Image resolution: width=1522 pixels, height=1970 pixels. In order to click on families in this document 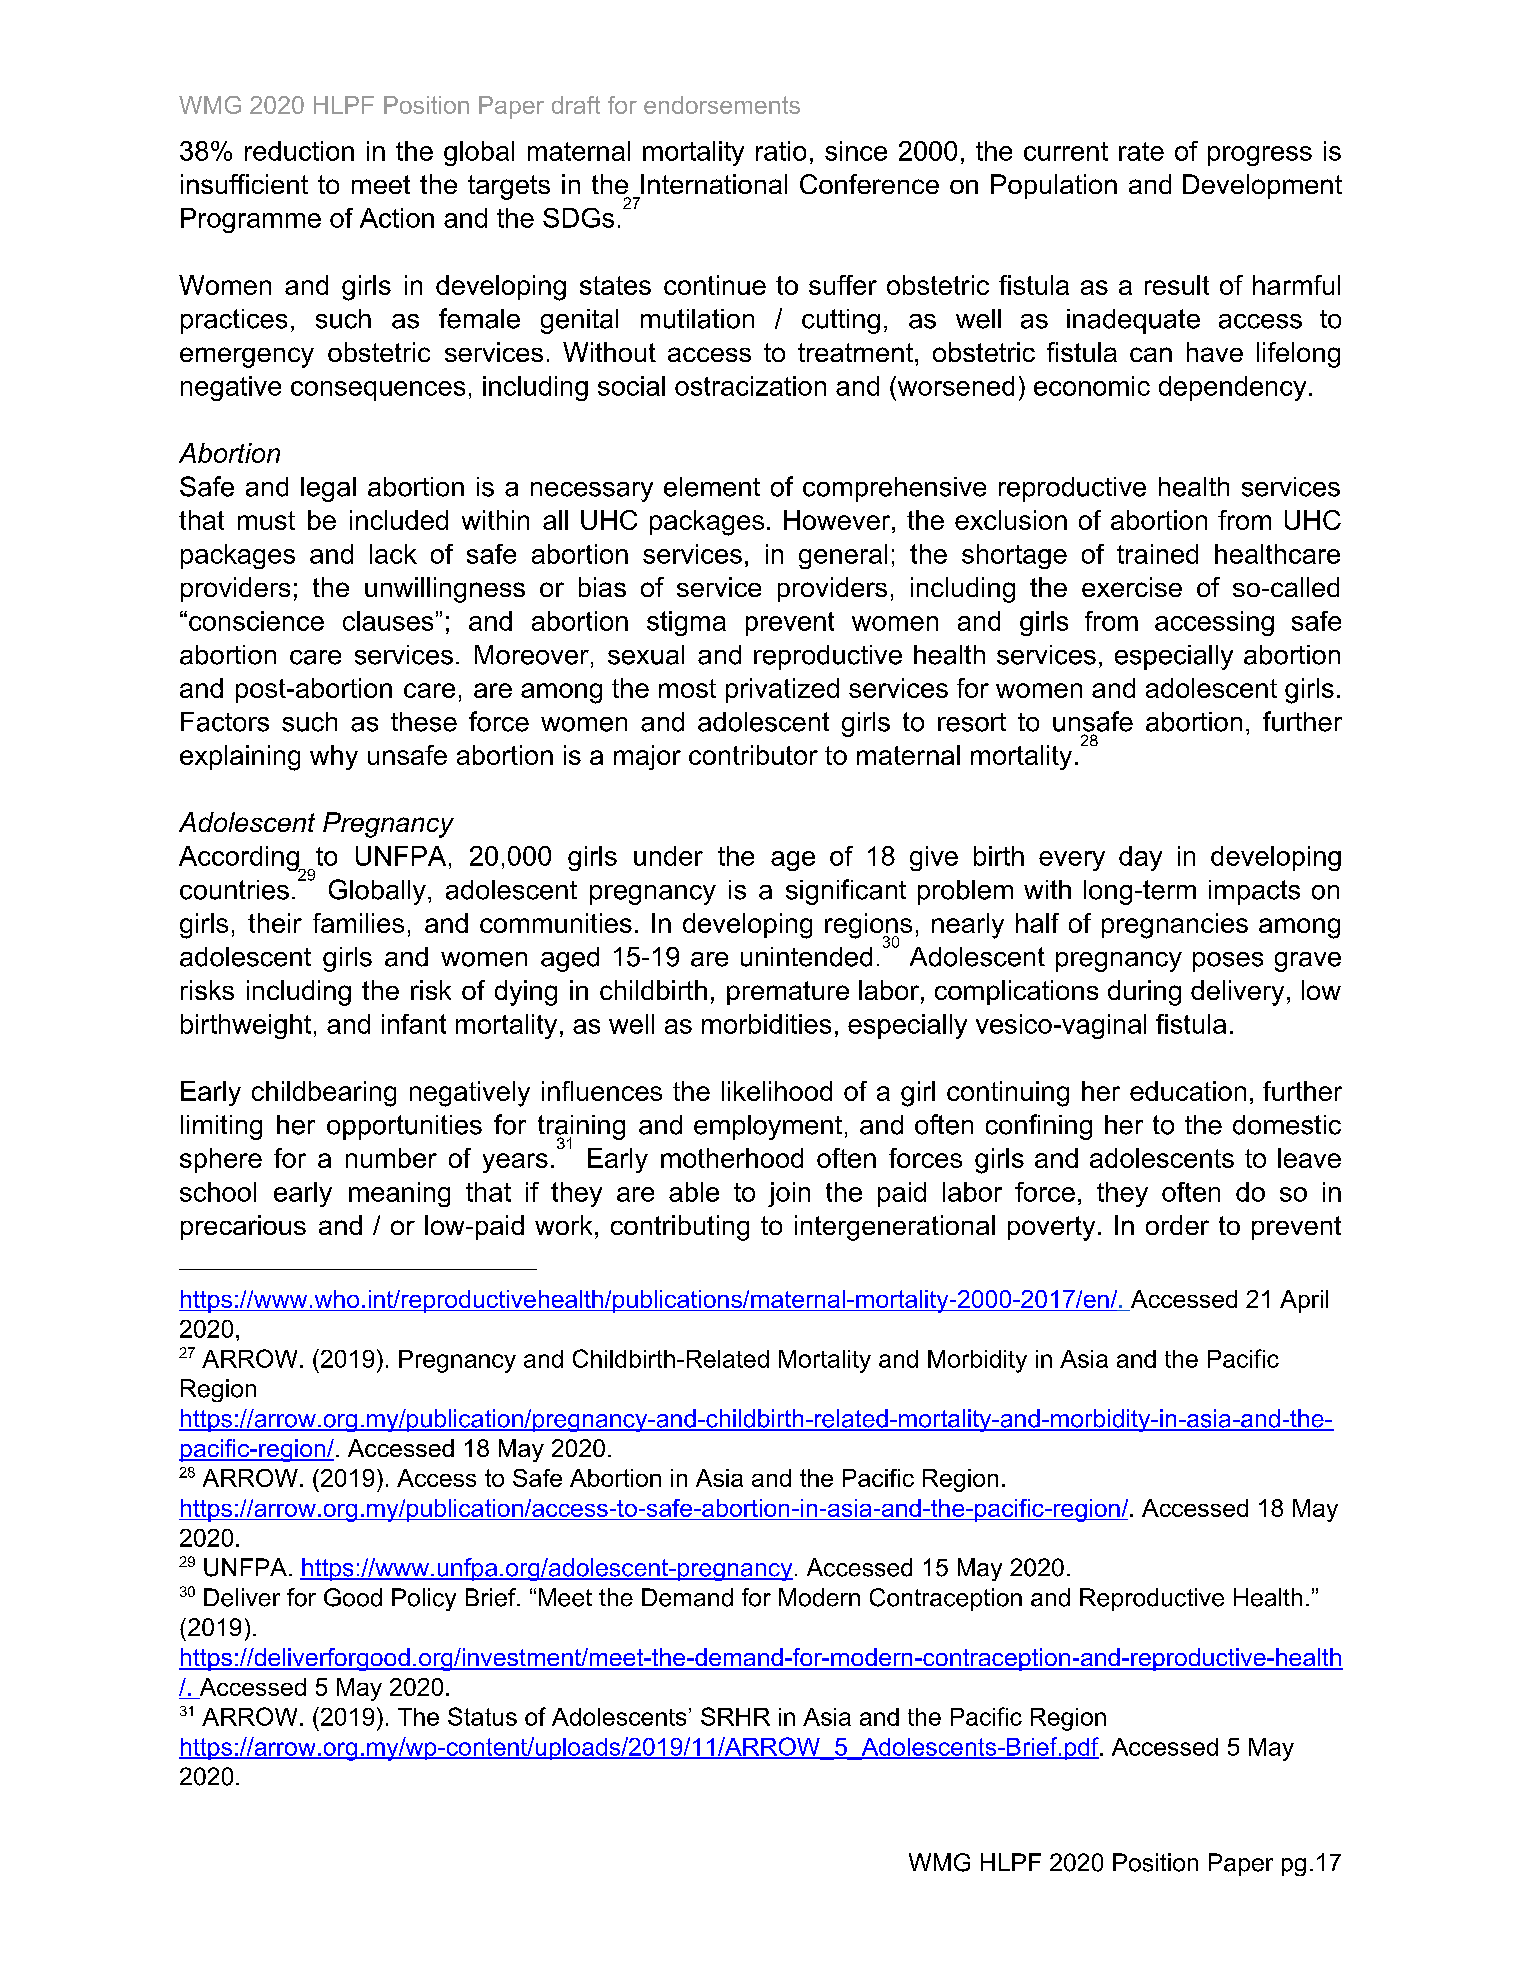, I will do `click(358, 923)`.
